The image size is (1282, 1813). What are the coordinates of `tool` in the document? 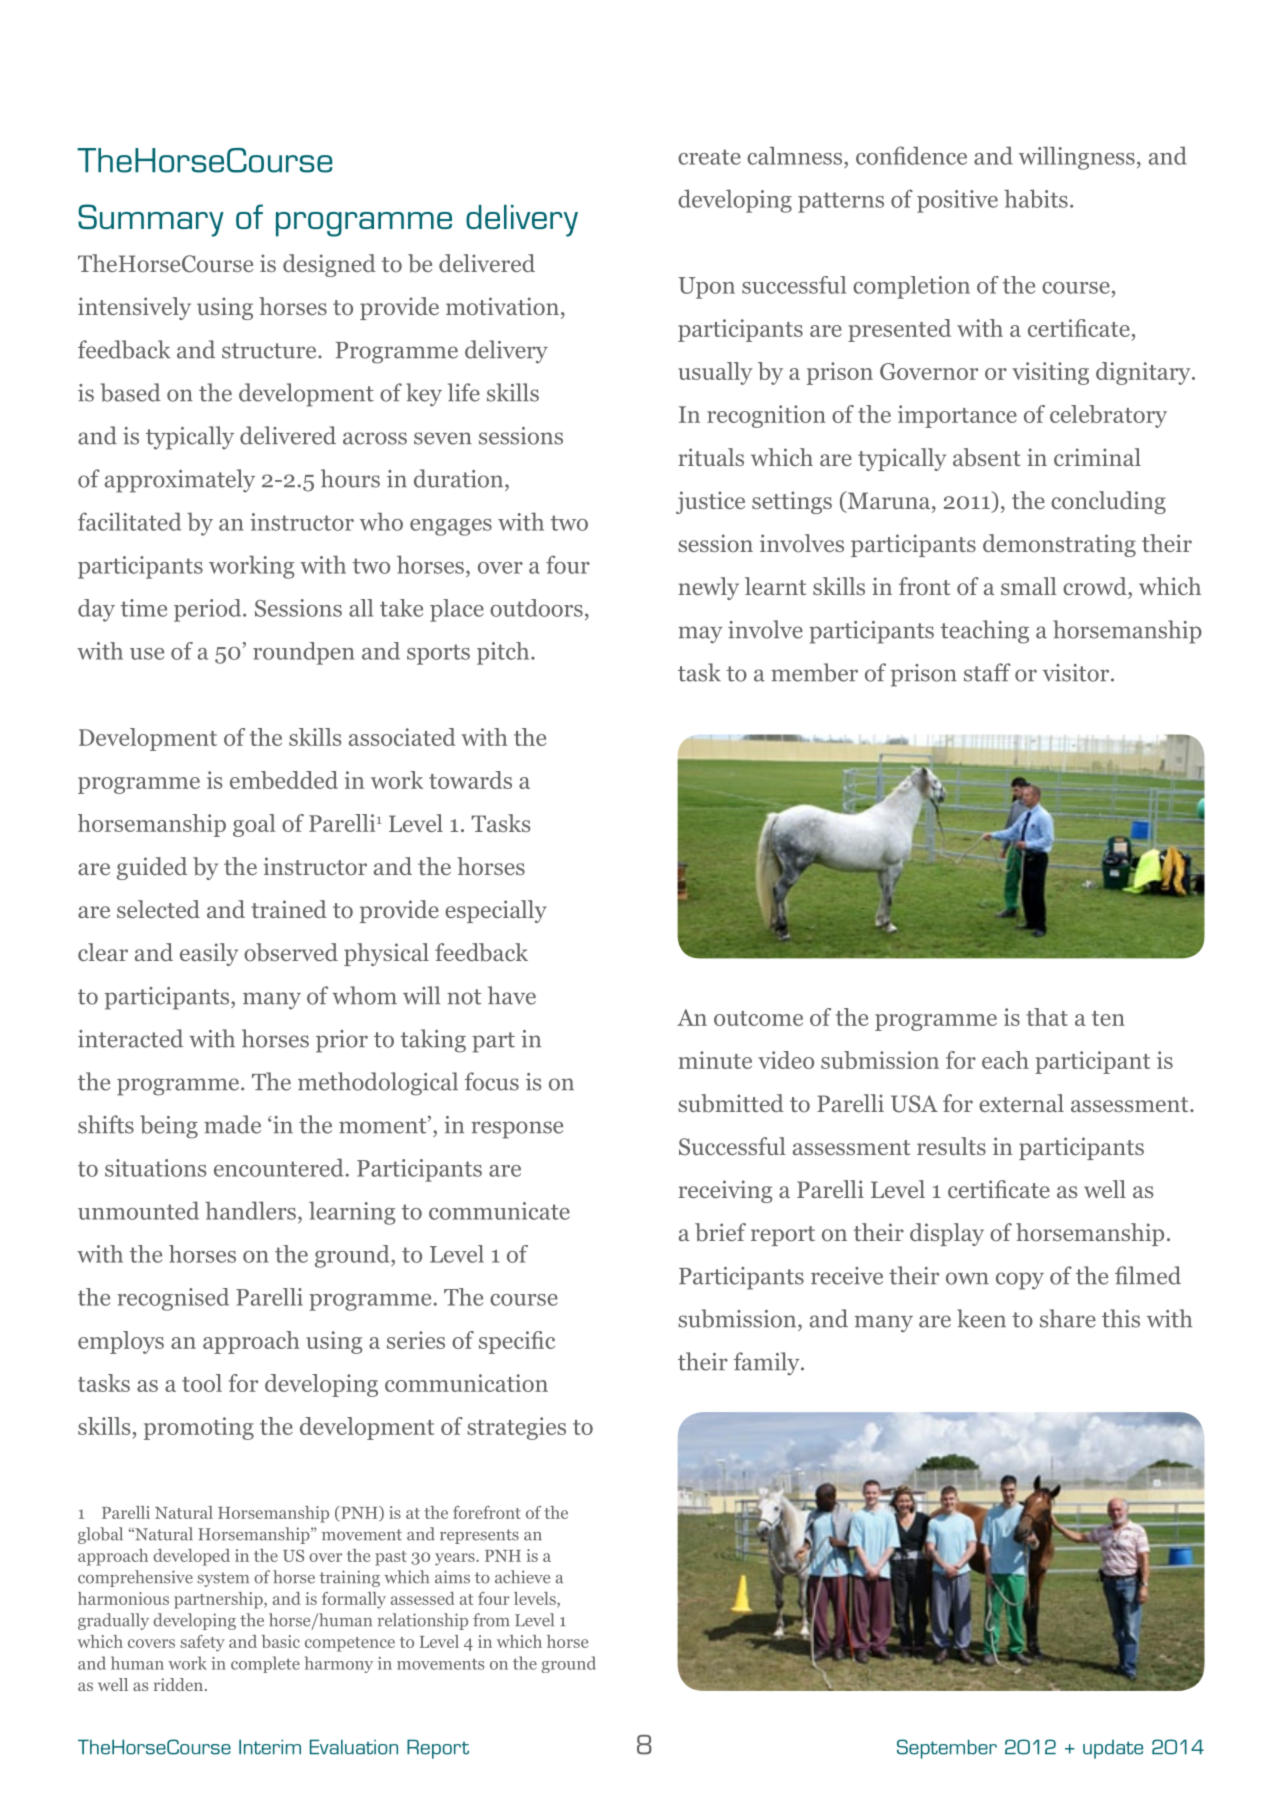 It's located at (202, 1383).
